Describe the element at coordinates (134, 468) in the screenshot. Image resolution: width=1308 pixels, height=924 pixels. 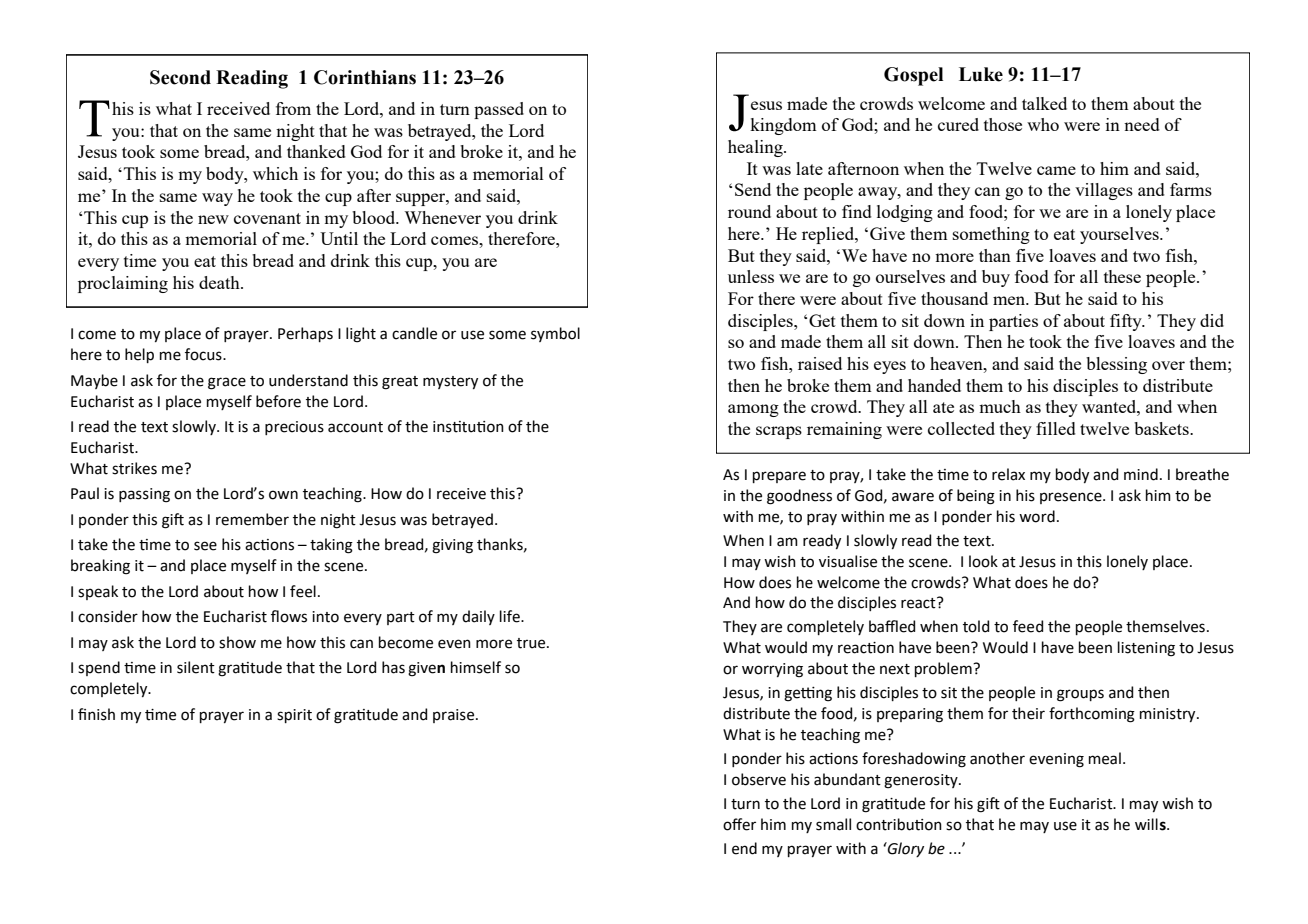
I see `strikes` at that location.
